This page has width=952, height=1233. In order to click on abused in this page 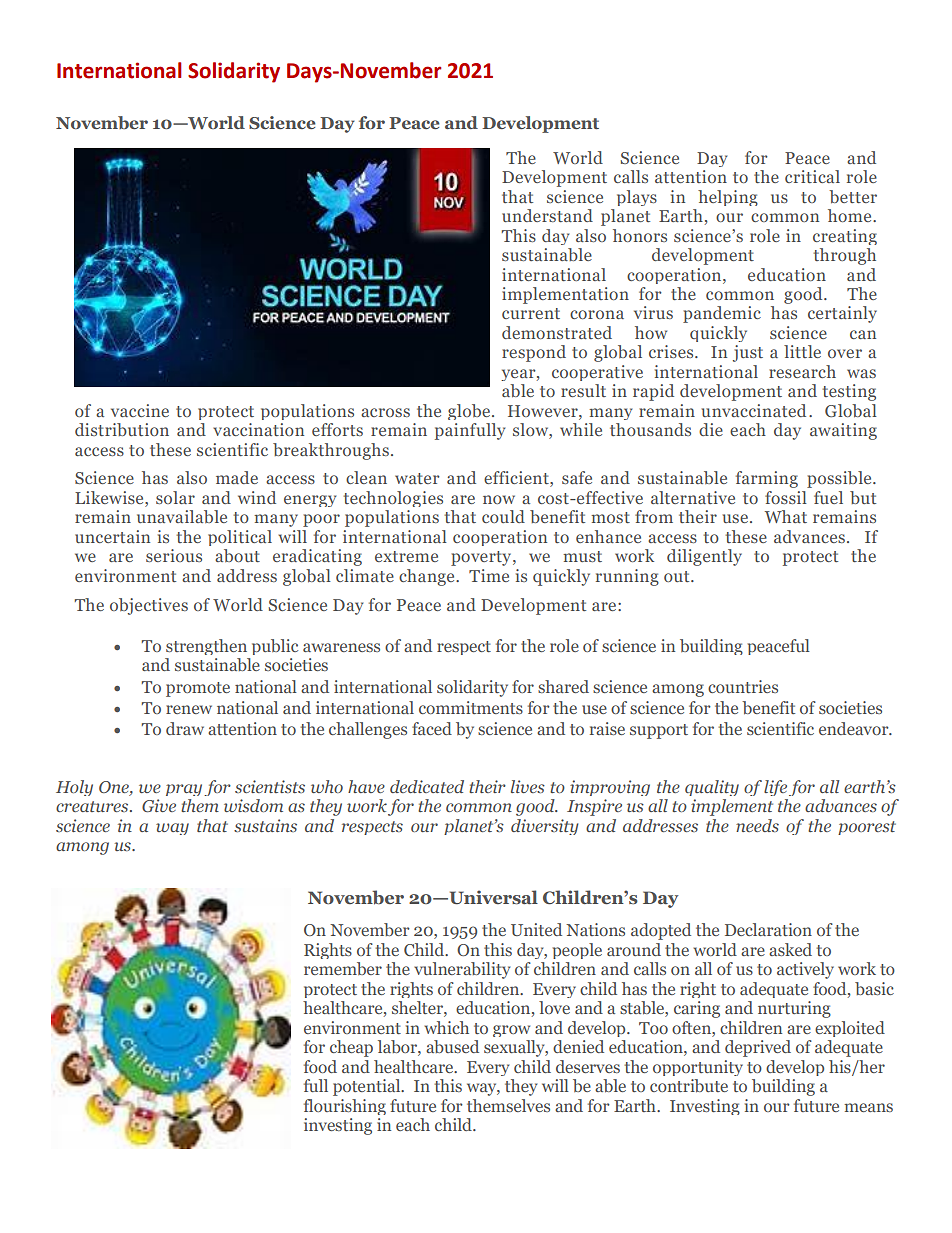, I will do `click(452, 1046)`.
